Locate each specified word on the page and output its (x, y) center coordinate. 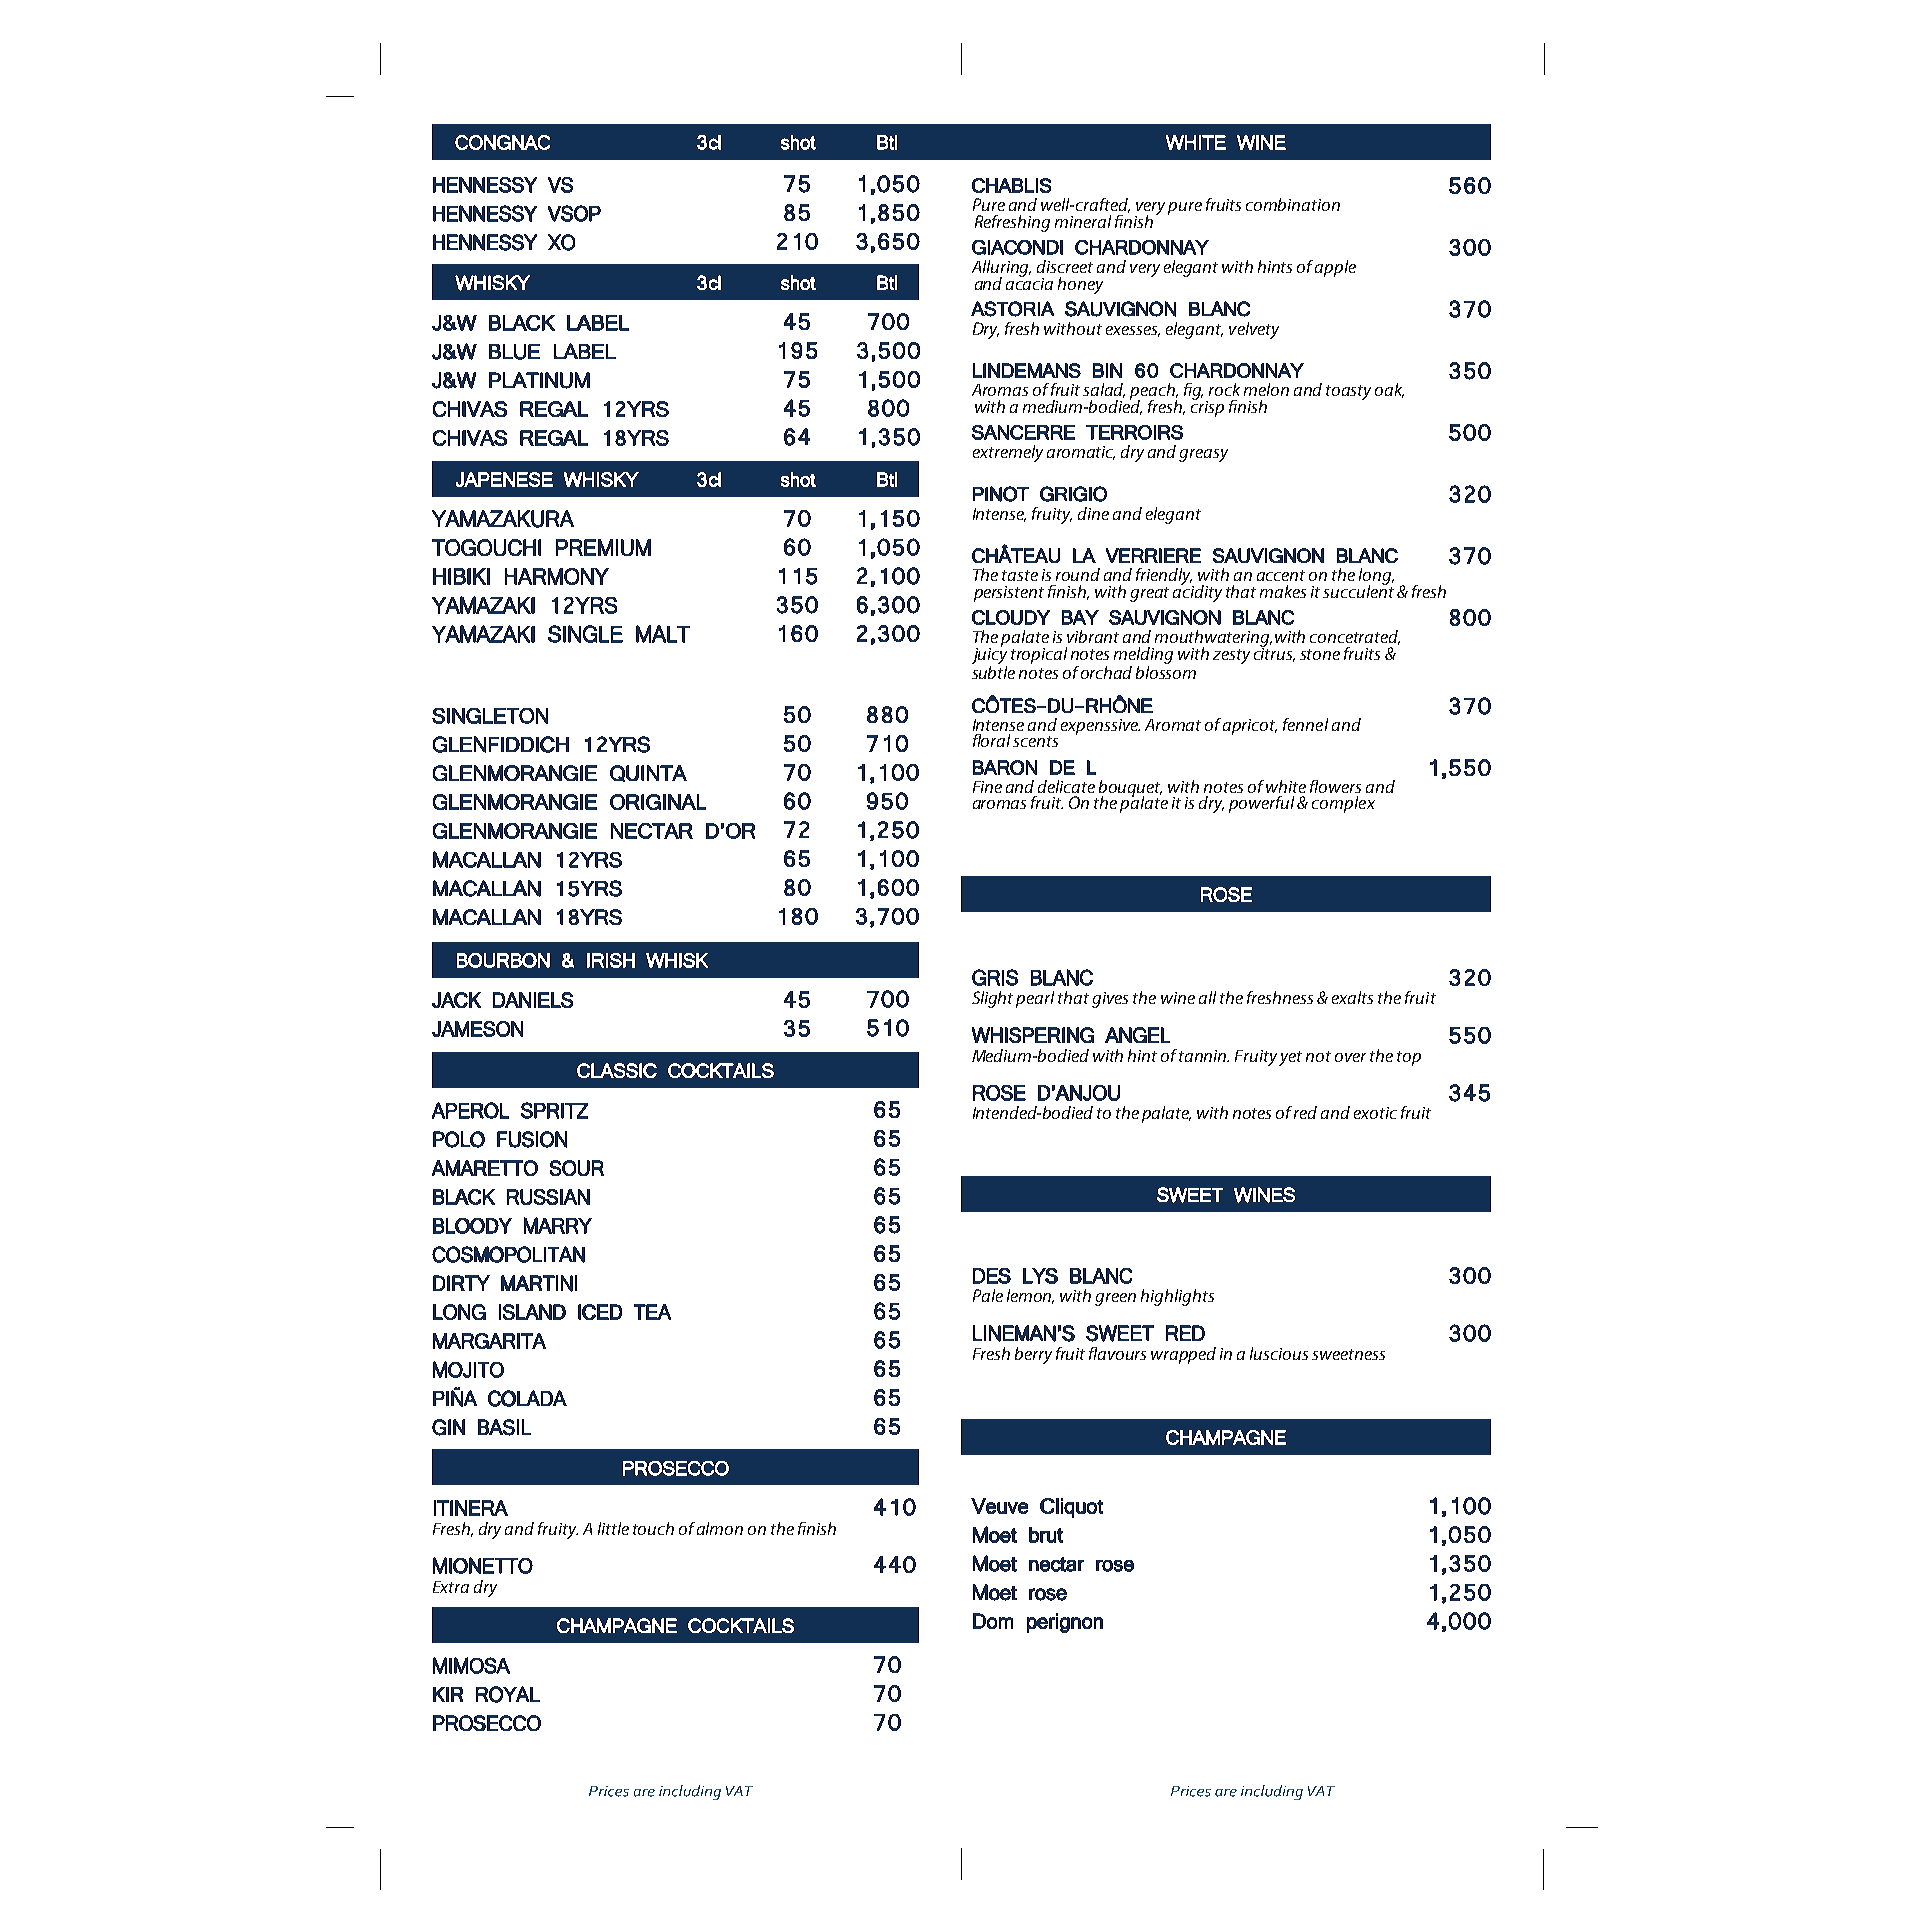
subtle (993, 672)
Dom (993, 1621)
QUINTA (648, 773)
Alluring (1001, 269)
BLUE (514, 352)
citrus (1274, 653)
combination (1293, 204)
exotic (1375, 1113)
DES (992, 1276)
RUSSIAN (548, 1197)
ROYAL (508, 1694)
